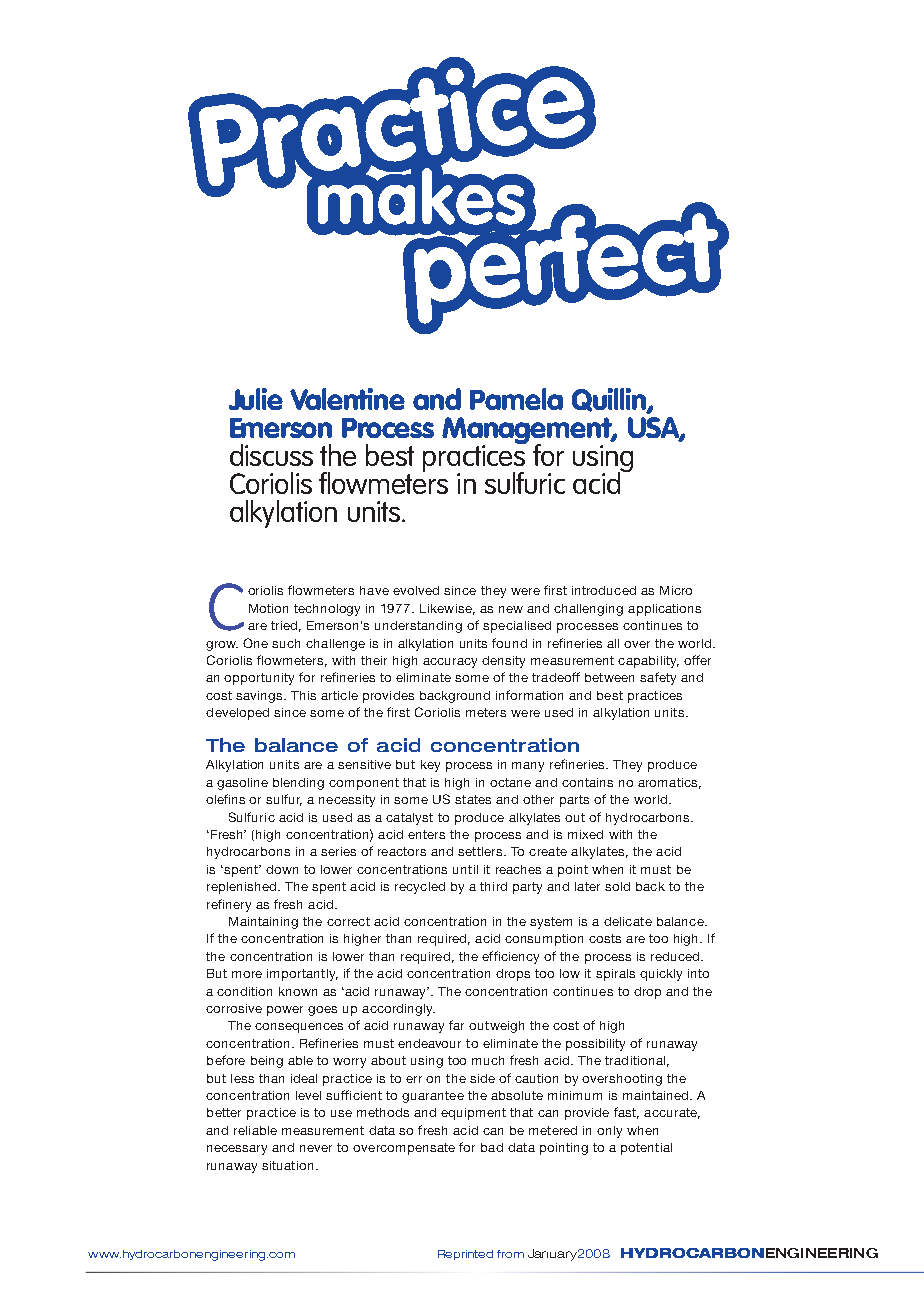  Describe the element at coordinates (430, 766) in the screenshot. I see `key` at that location.
